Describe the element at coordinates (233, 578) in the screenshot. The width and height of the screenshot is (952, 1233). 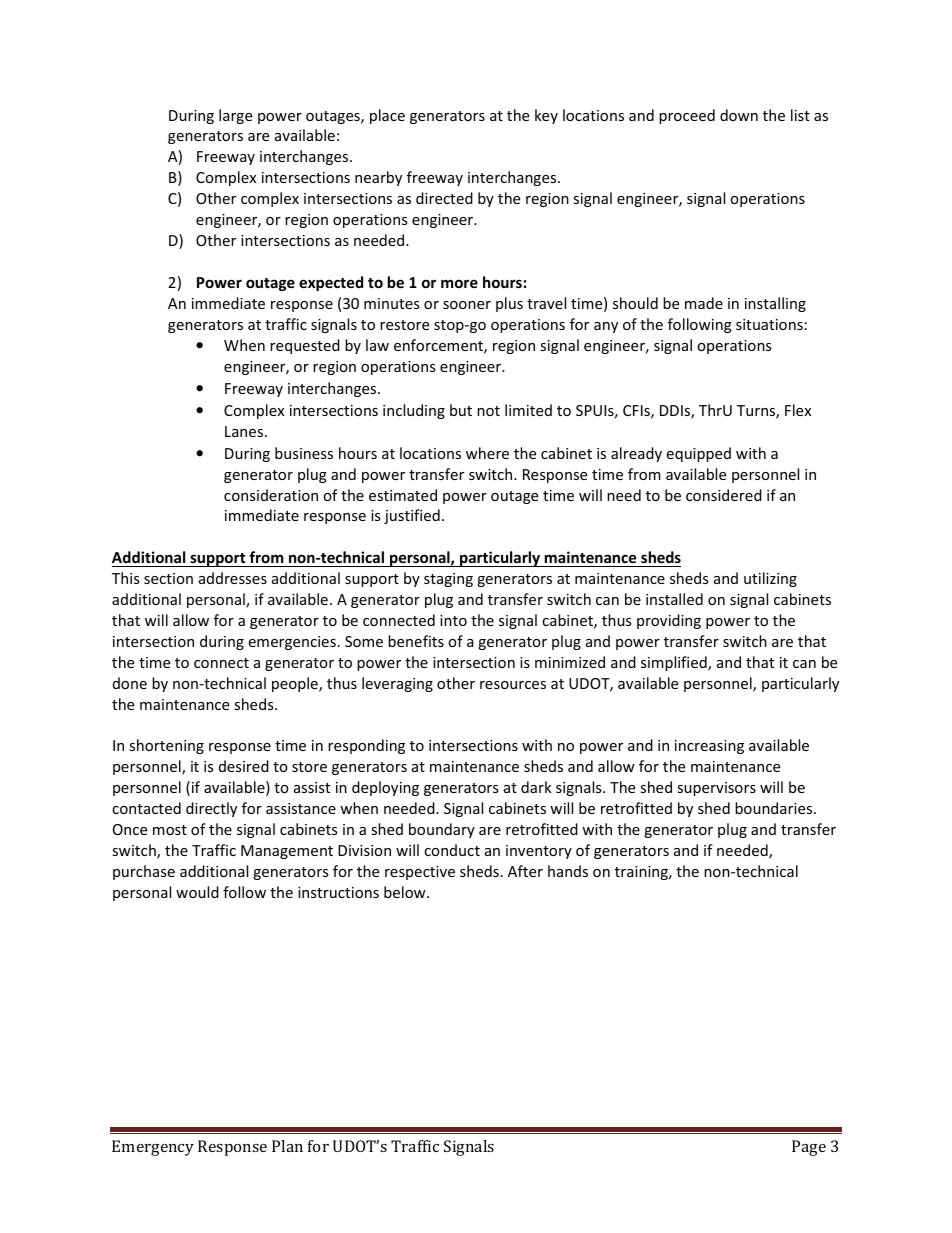
I see `addresses` at that location.
